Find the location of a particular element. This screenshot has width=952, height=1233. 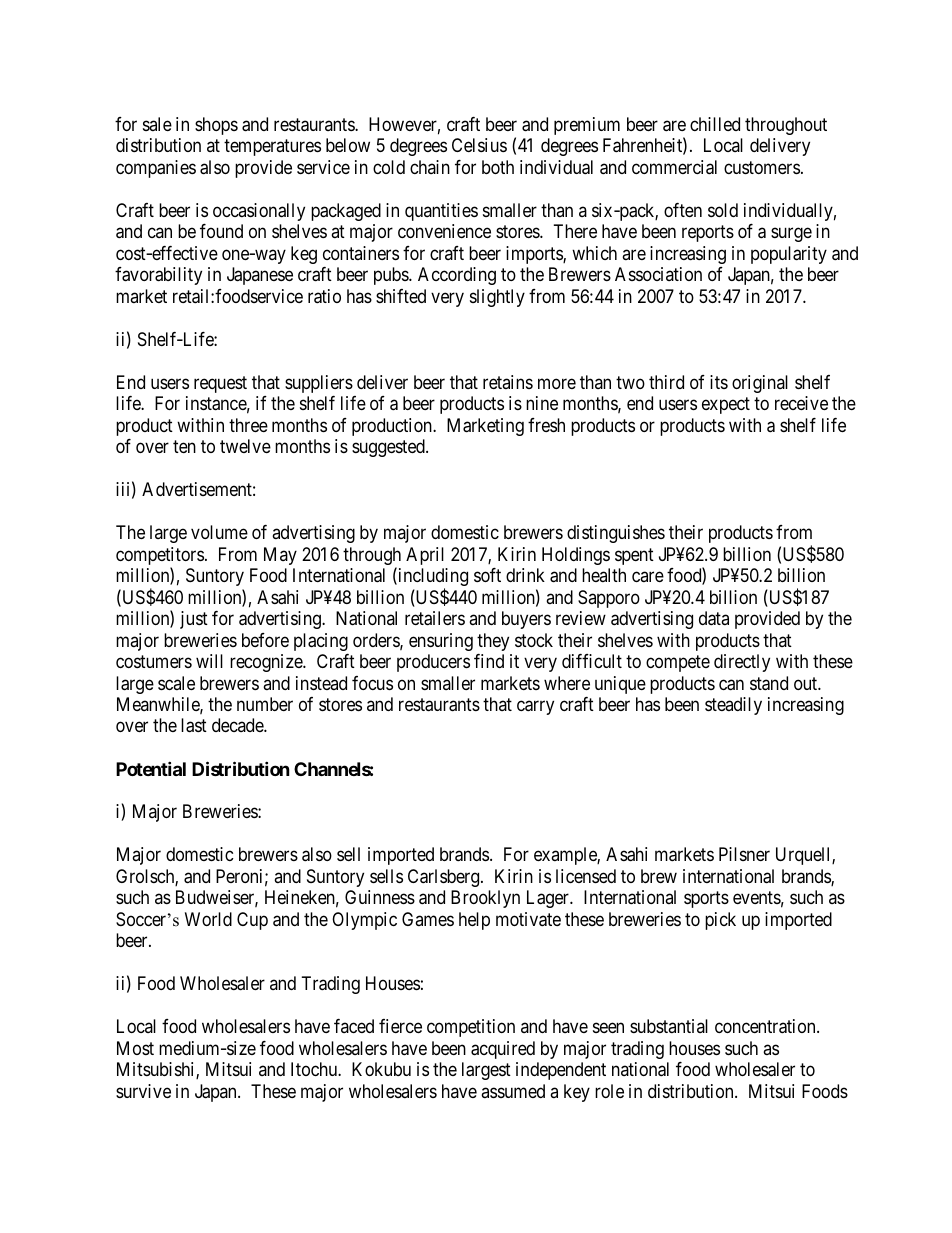

chilled is located at coordinates (715, 124).
